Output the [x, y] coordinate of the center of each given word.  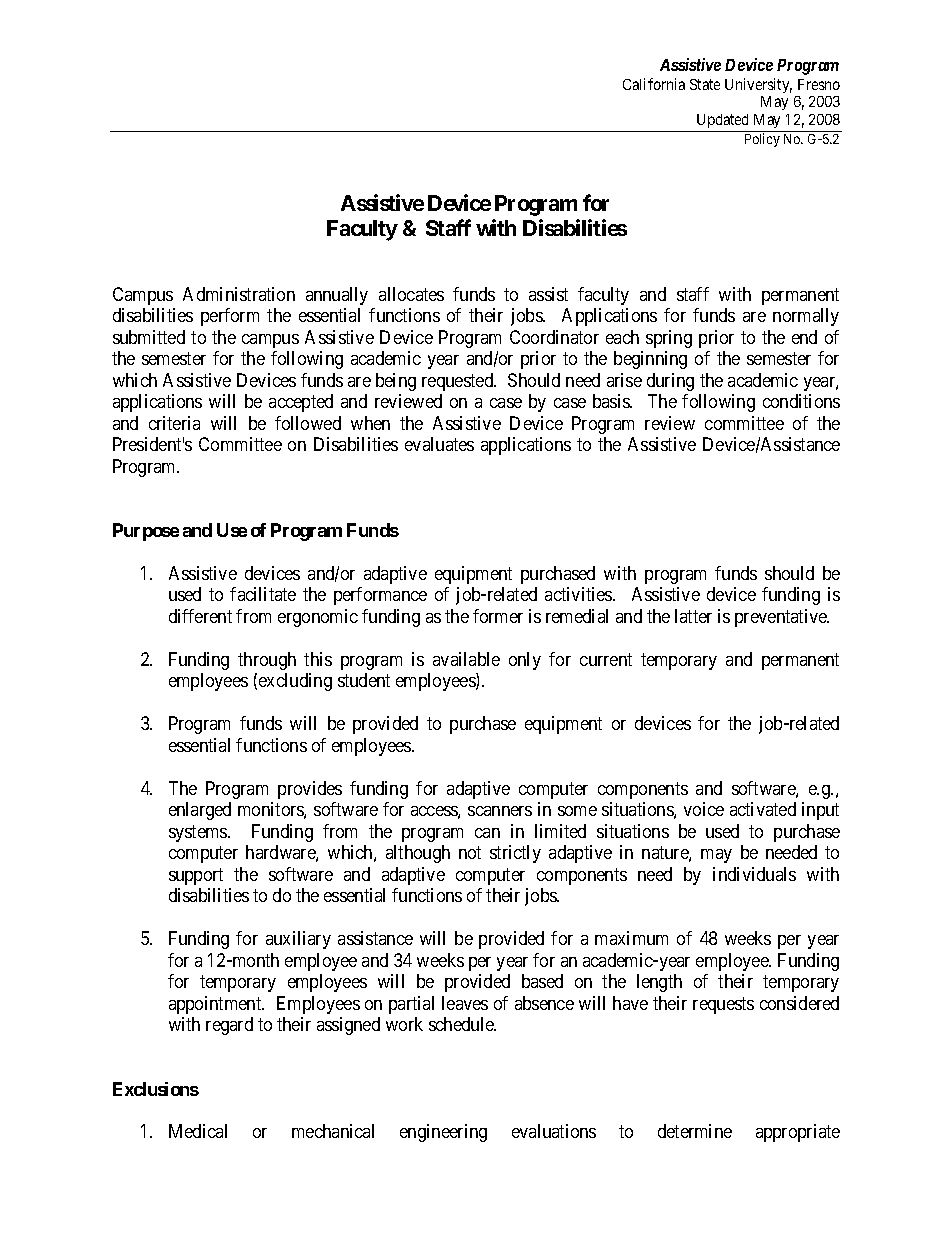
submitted [149, 337]
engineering [443, 1133]
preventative [782, 618]
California [654, 84]
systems [199, 833]
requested [459, 382]
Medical [198, 1131]
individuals [754, 874]
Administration [239, 294]
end [804, 337]
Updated [723, 123]
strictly [515, 854]
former [498, 616]
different [200, 616]
